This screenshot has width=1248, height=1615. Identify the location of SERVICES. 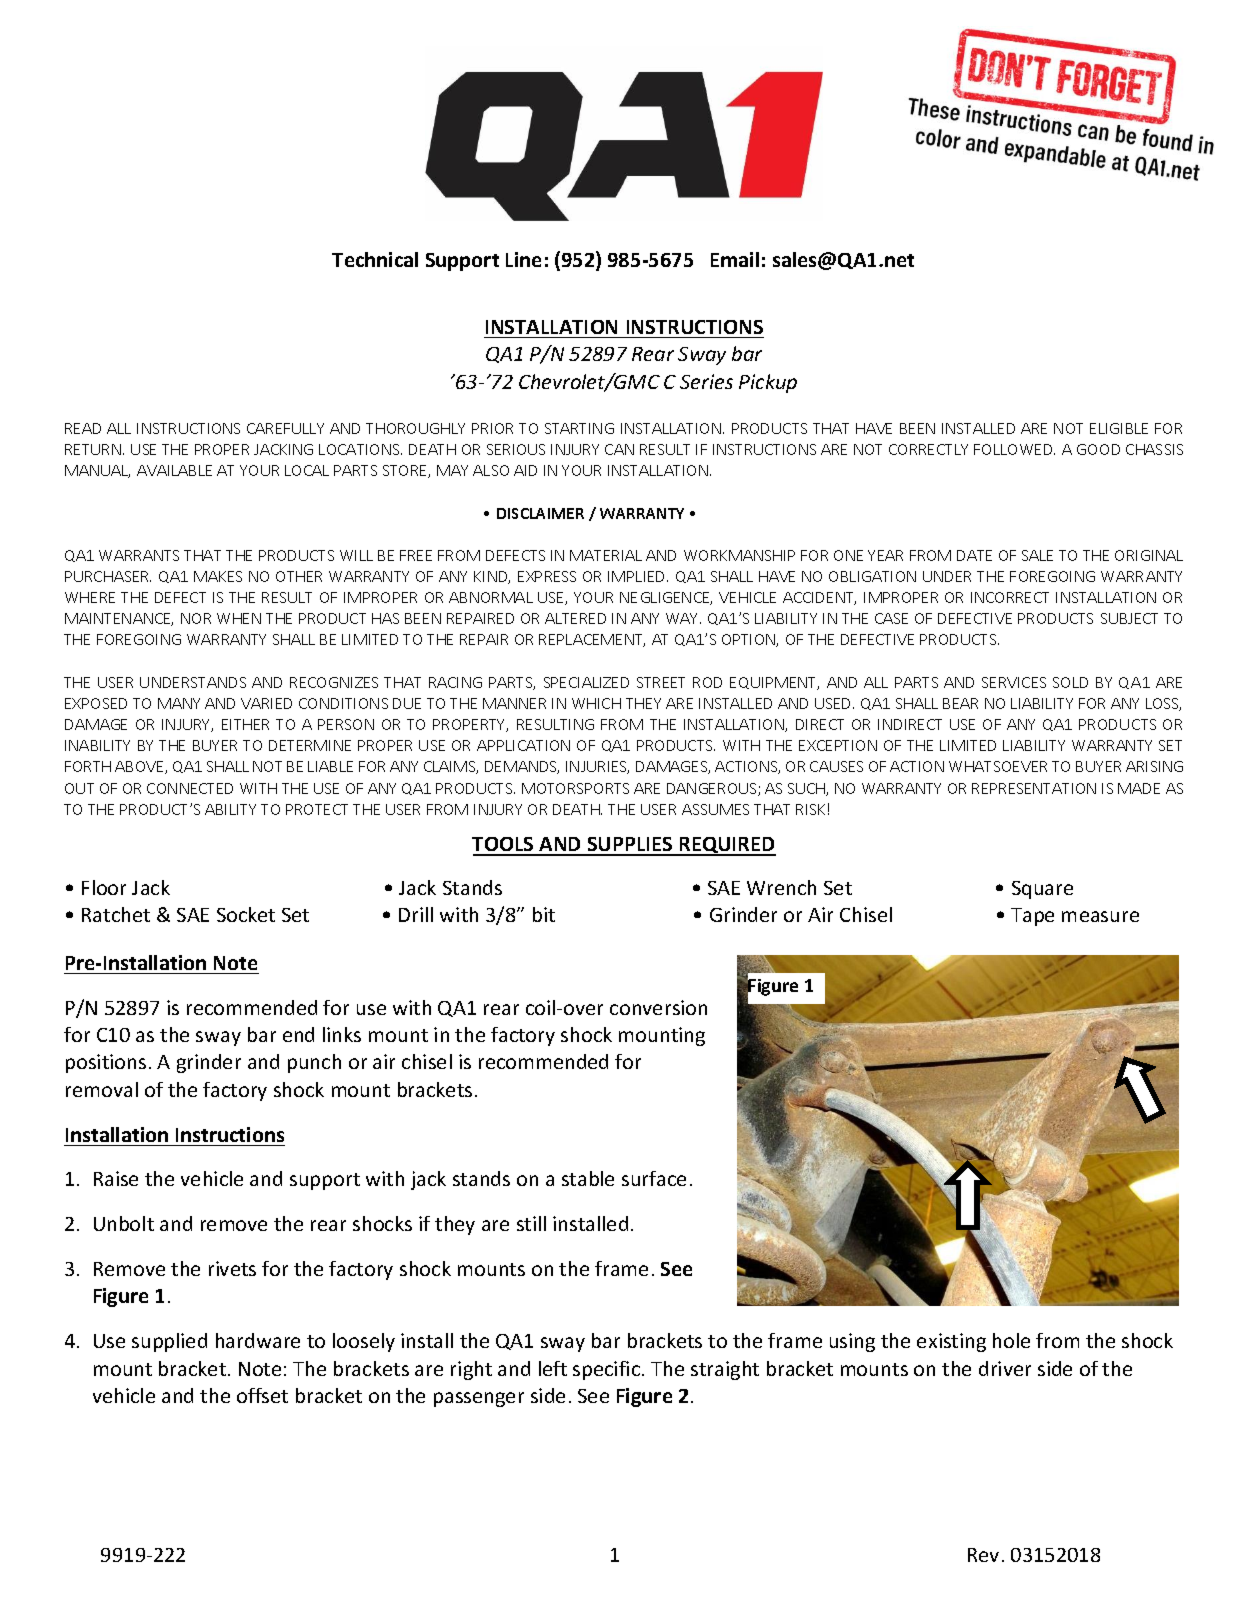
(1014, 682).
